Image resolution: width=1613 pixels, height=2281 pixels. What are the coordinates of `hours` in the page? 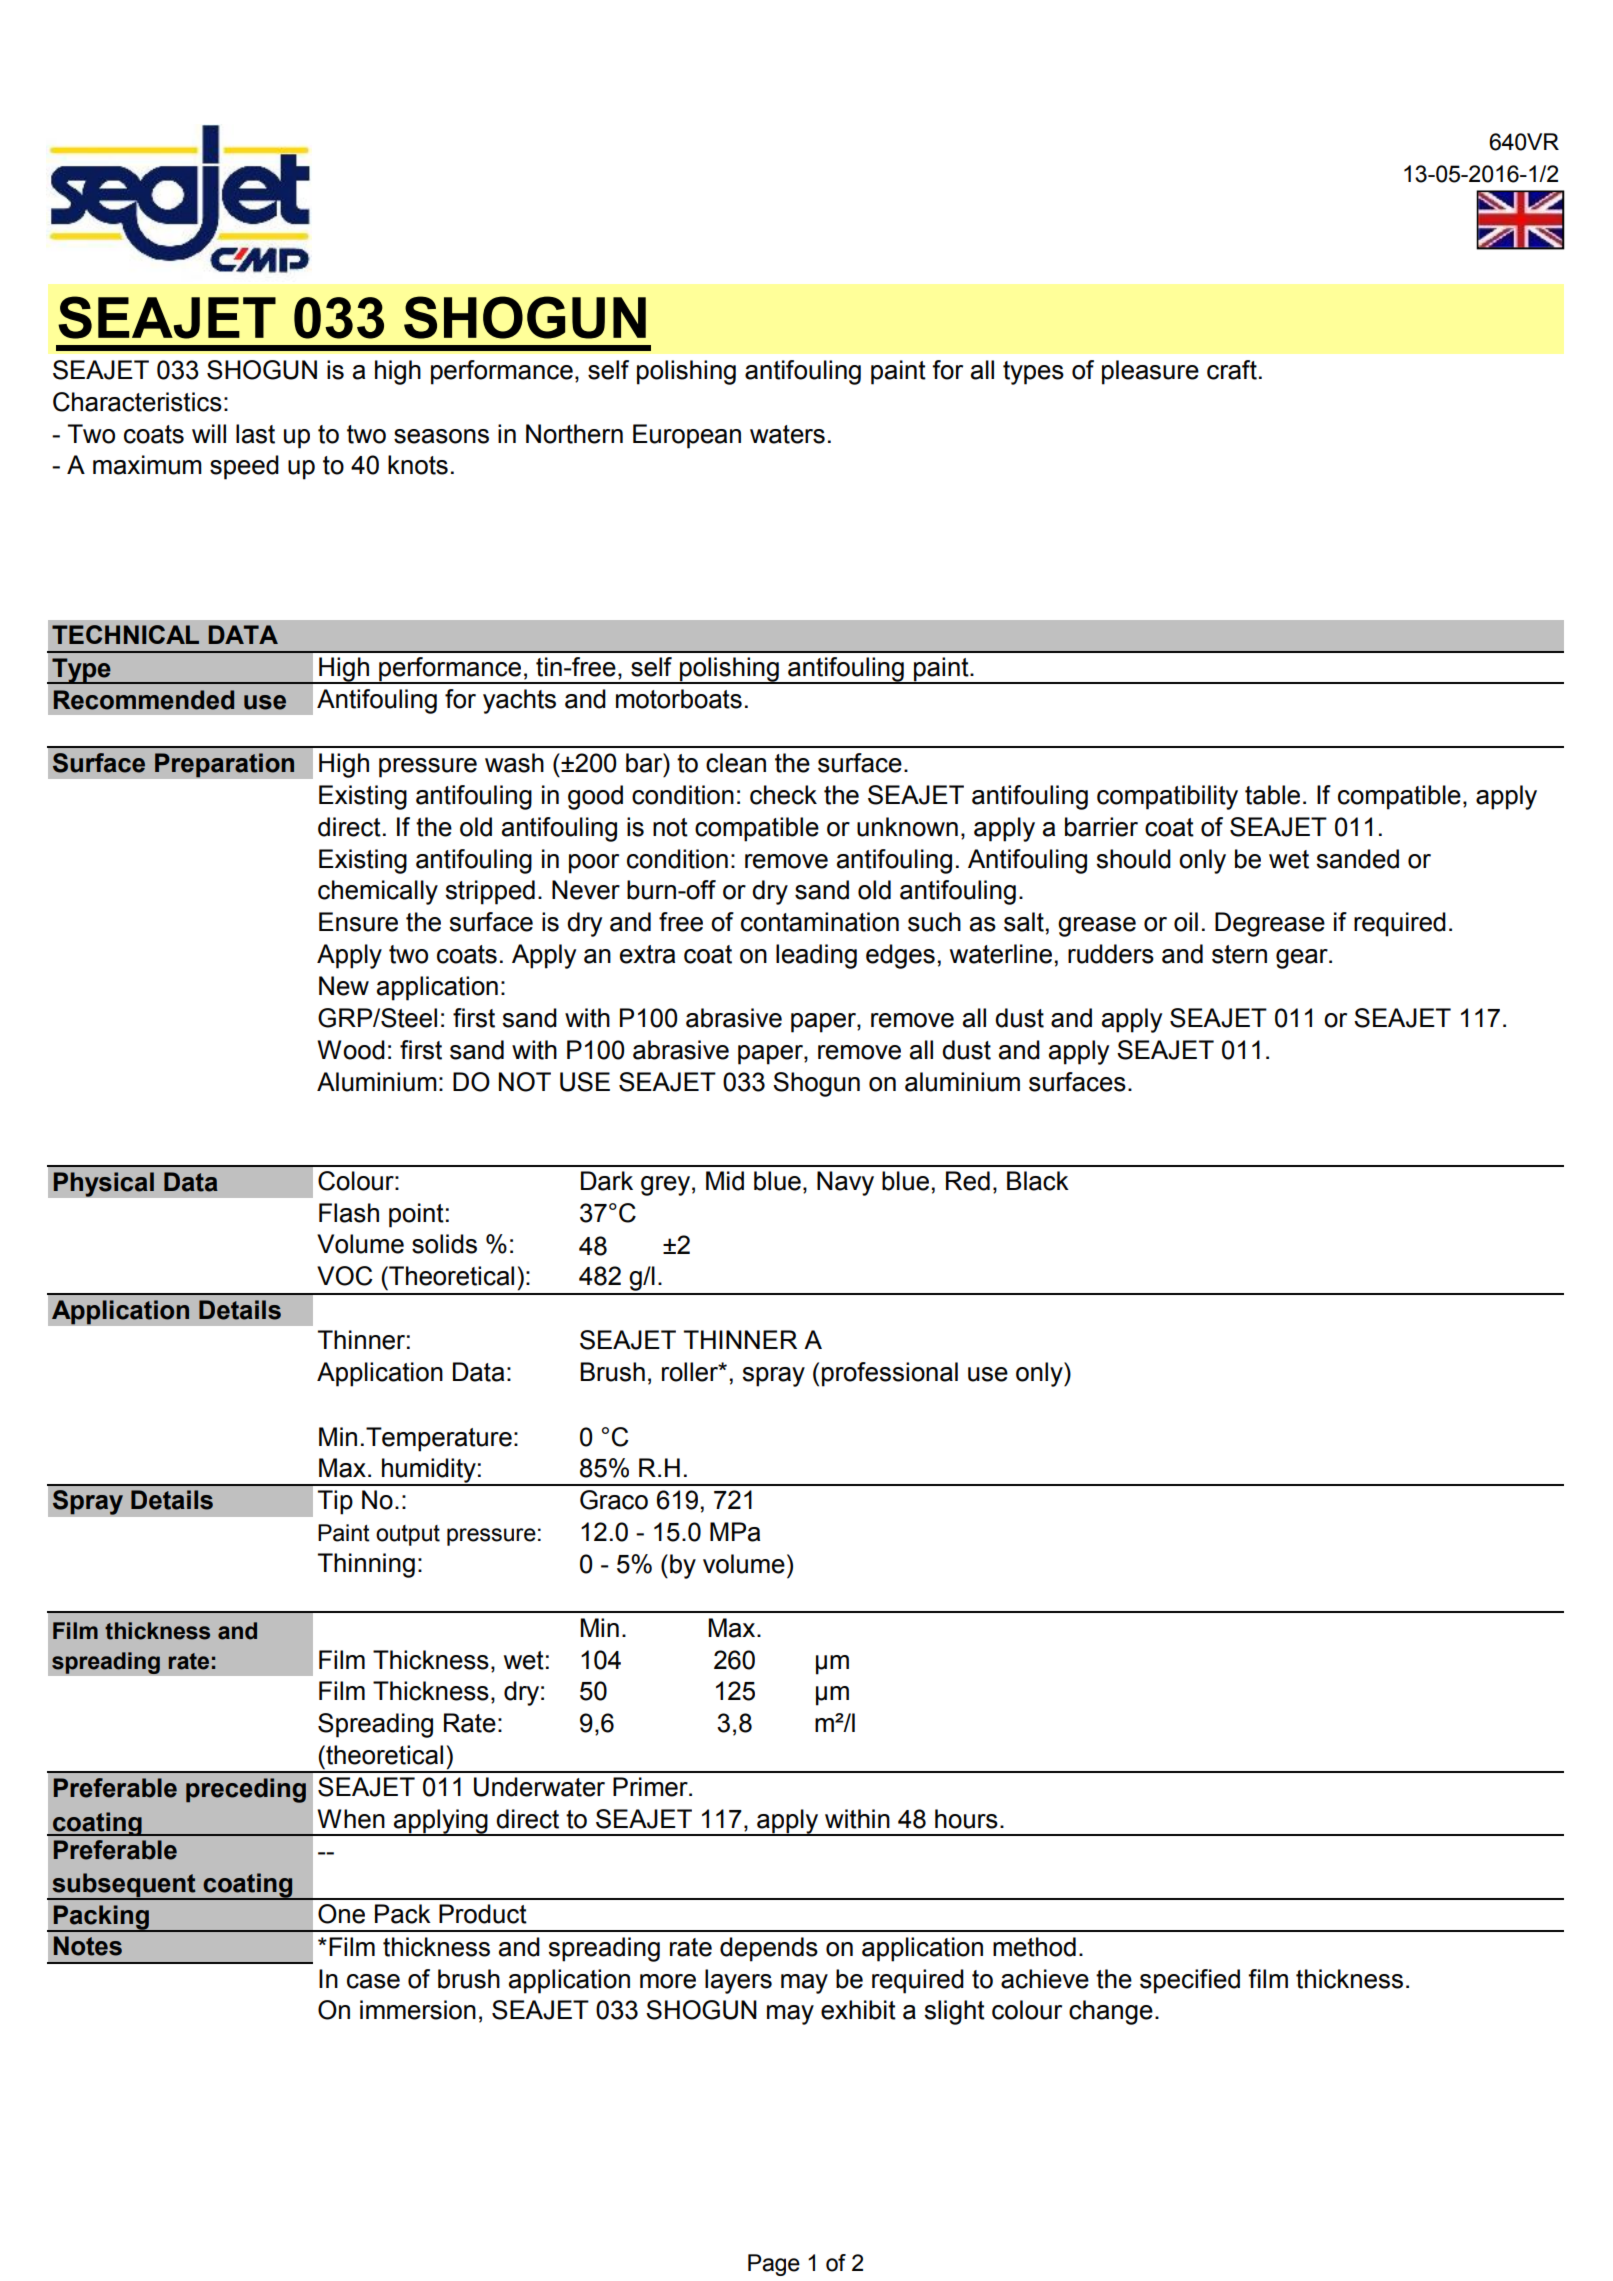 It's located at (966, 1819).
